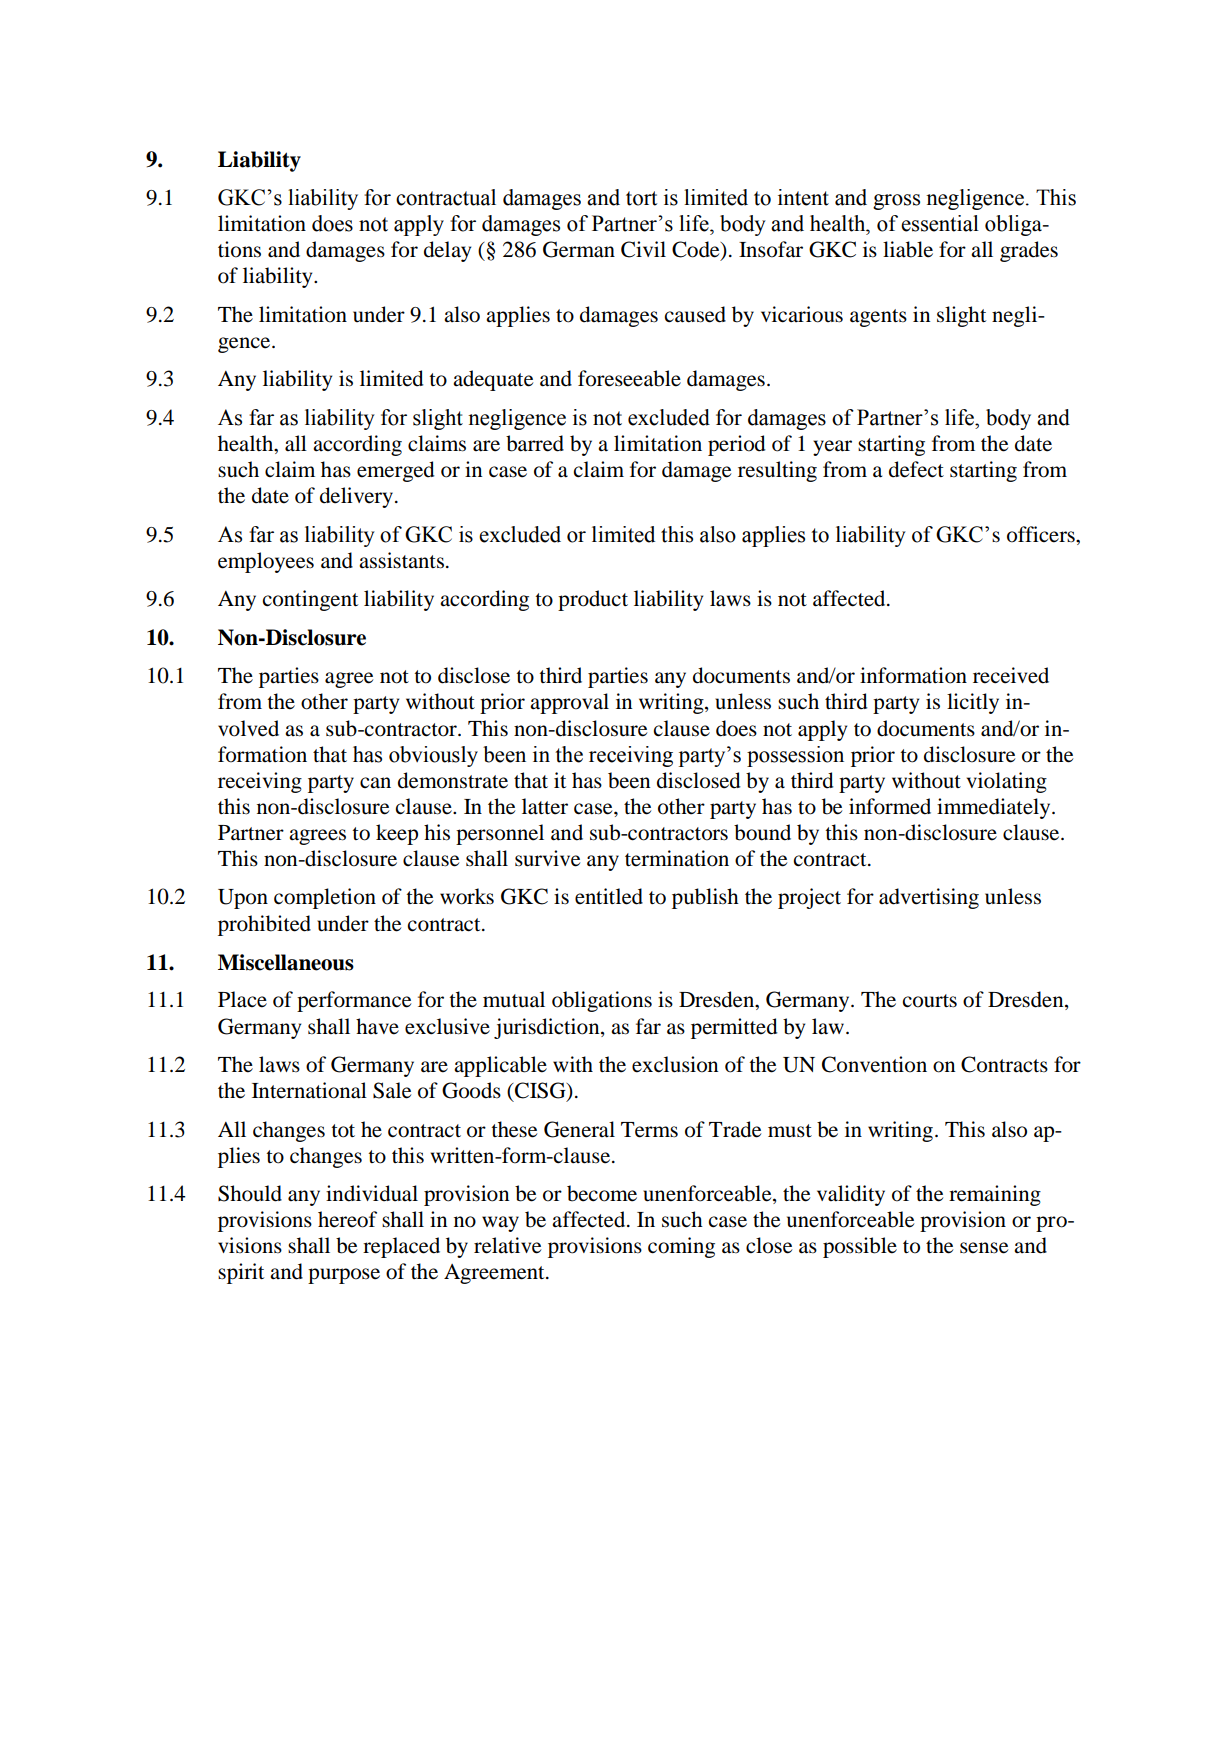 This screenshot has height=1737, width=1227. What do you see at coordinates (734, 1028) in the screenshot?
I see `permitted` at bounding box center [734, 1028].
